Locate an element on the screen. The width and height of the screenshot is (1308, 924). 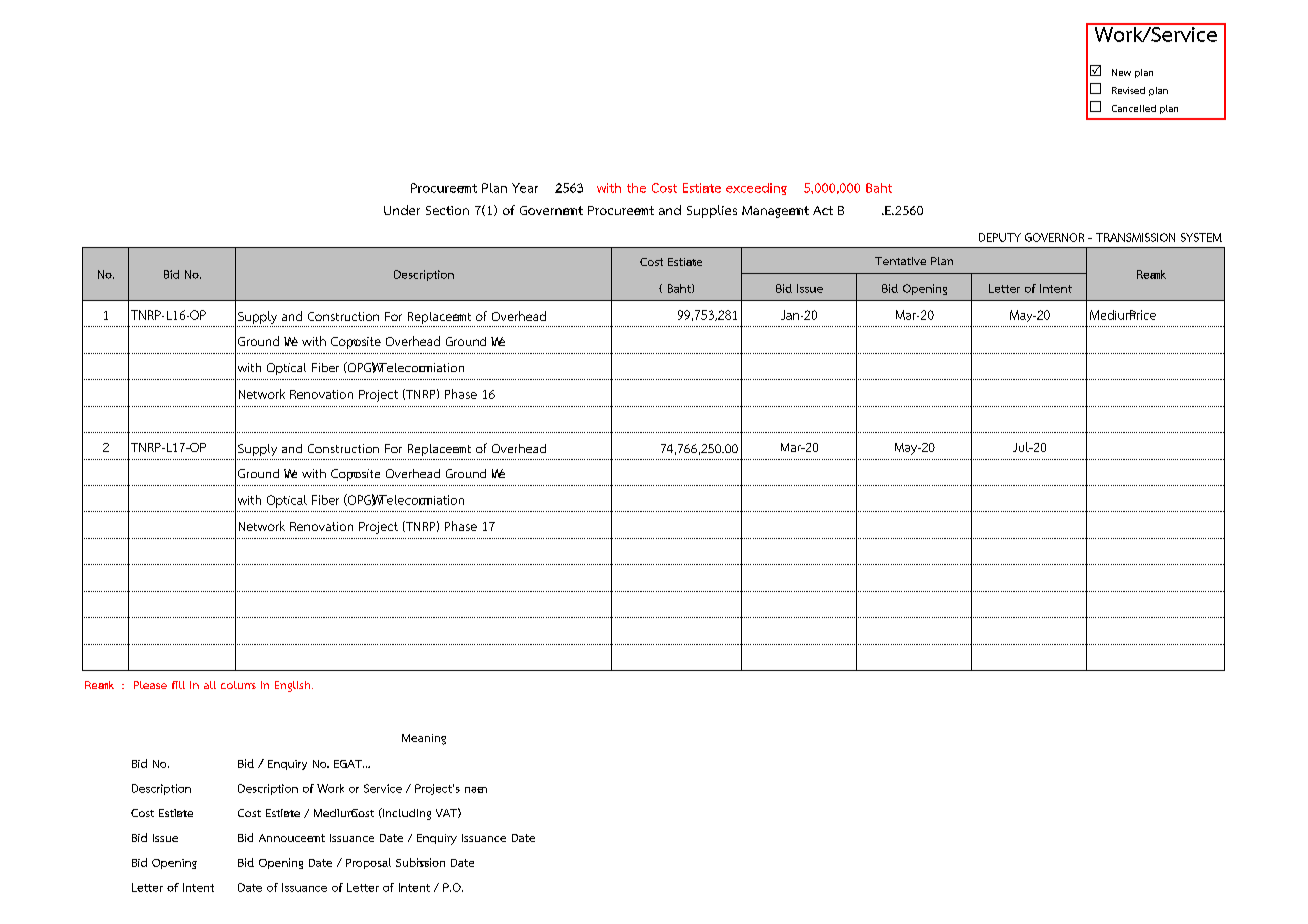
Submission is located at coordinates (420, 862).
